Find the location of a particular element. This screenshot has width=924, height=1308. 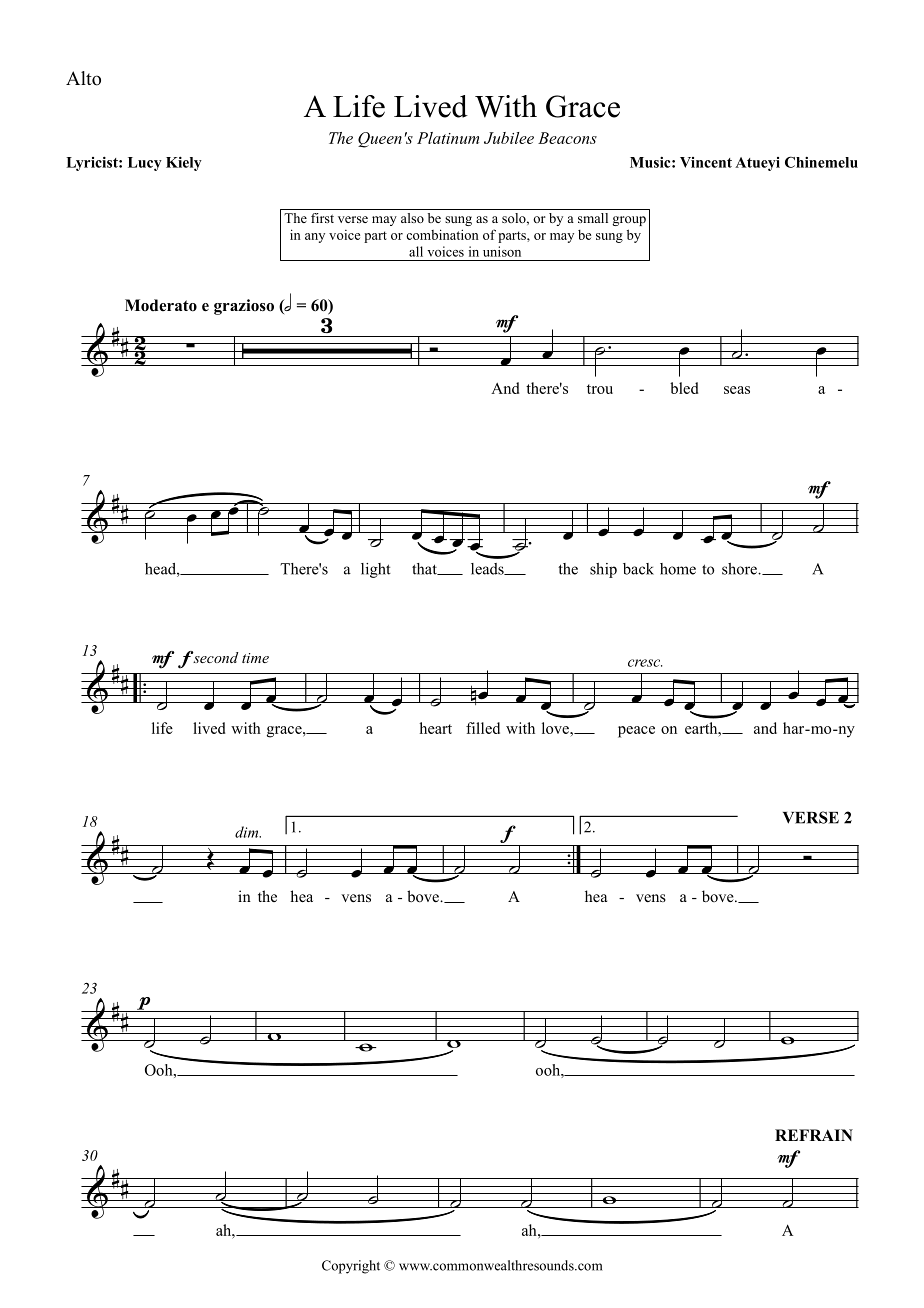

Vincent is located at coordinates (706, 162).
